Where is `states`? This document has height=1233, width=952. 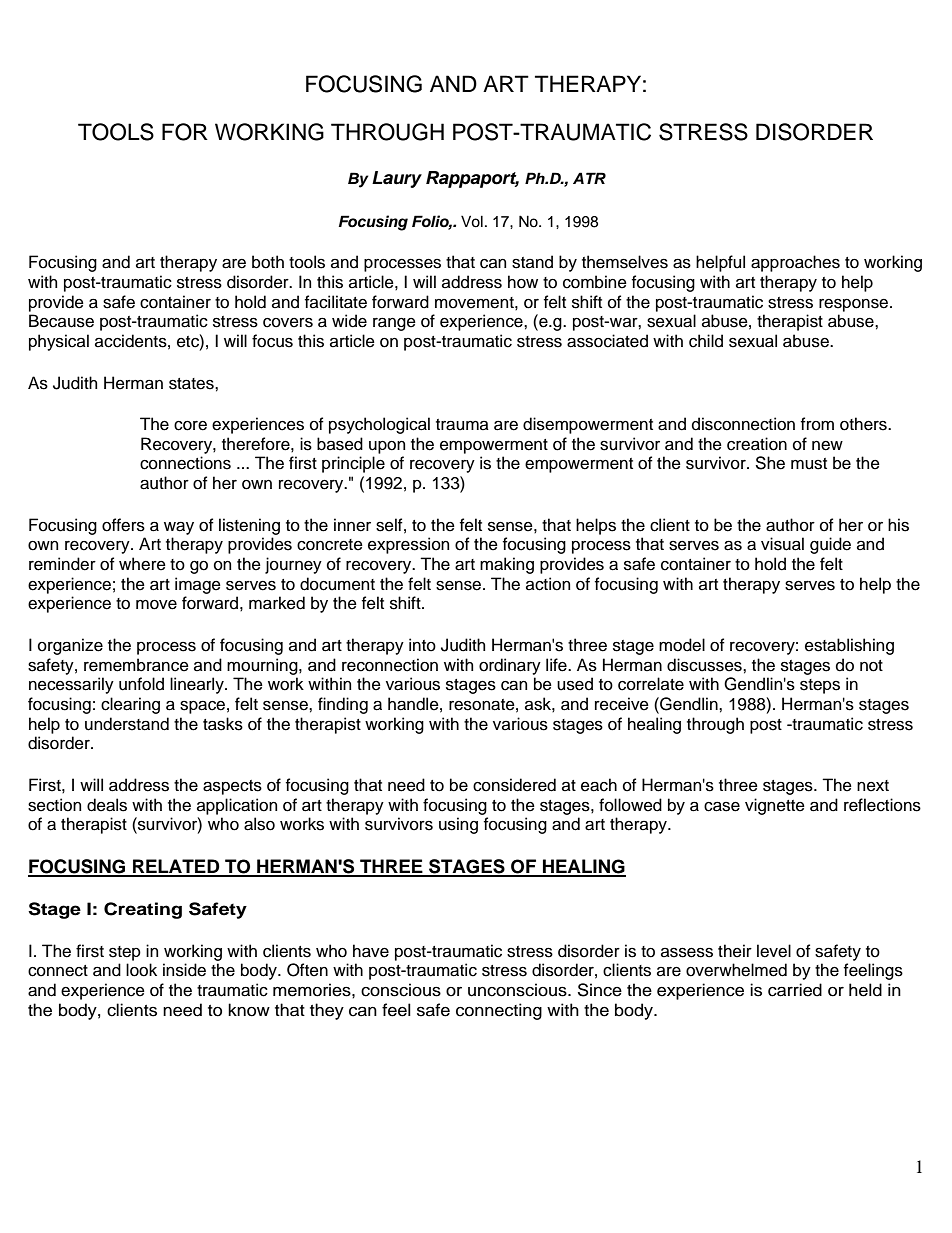 states is located at coordinates (192, 384).
